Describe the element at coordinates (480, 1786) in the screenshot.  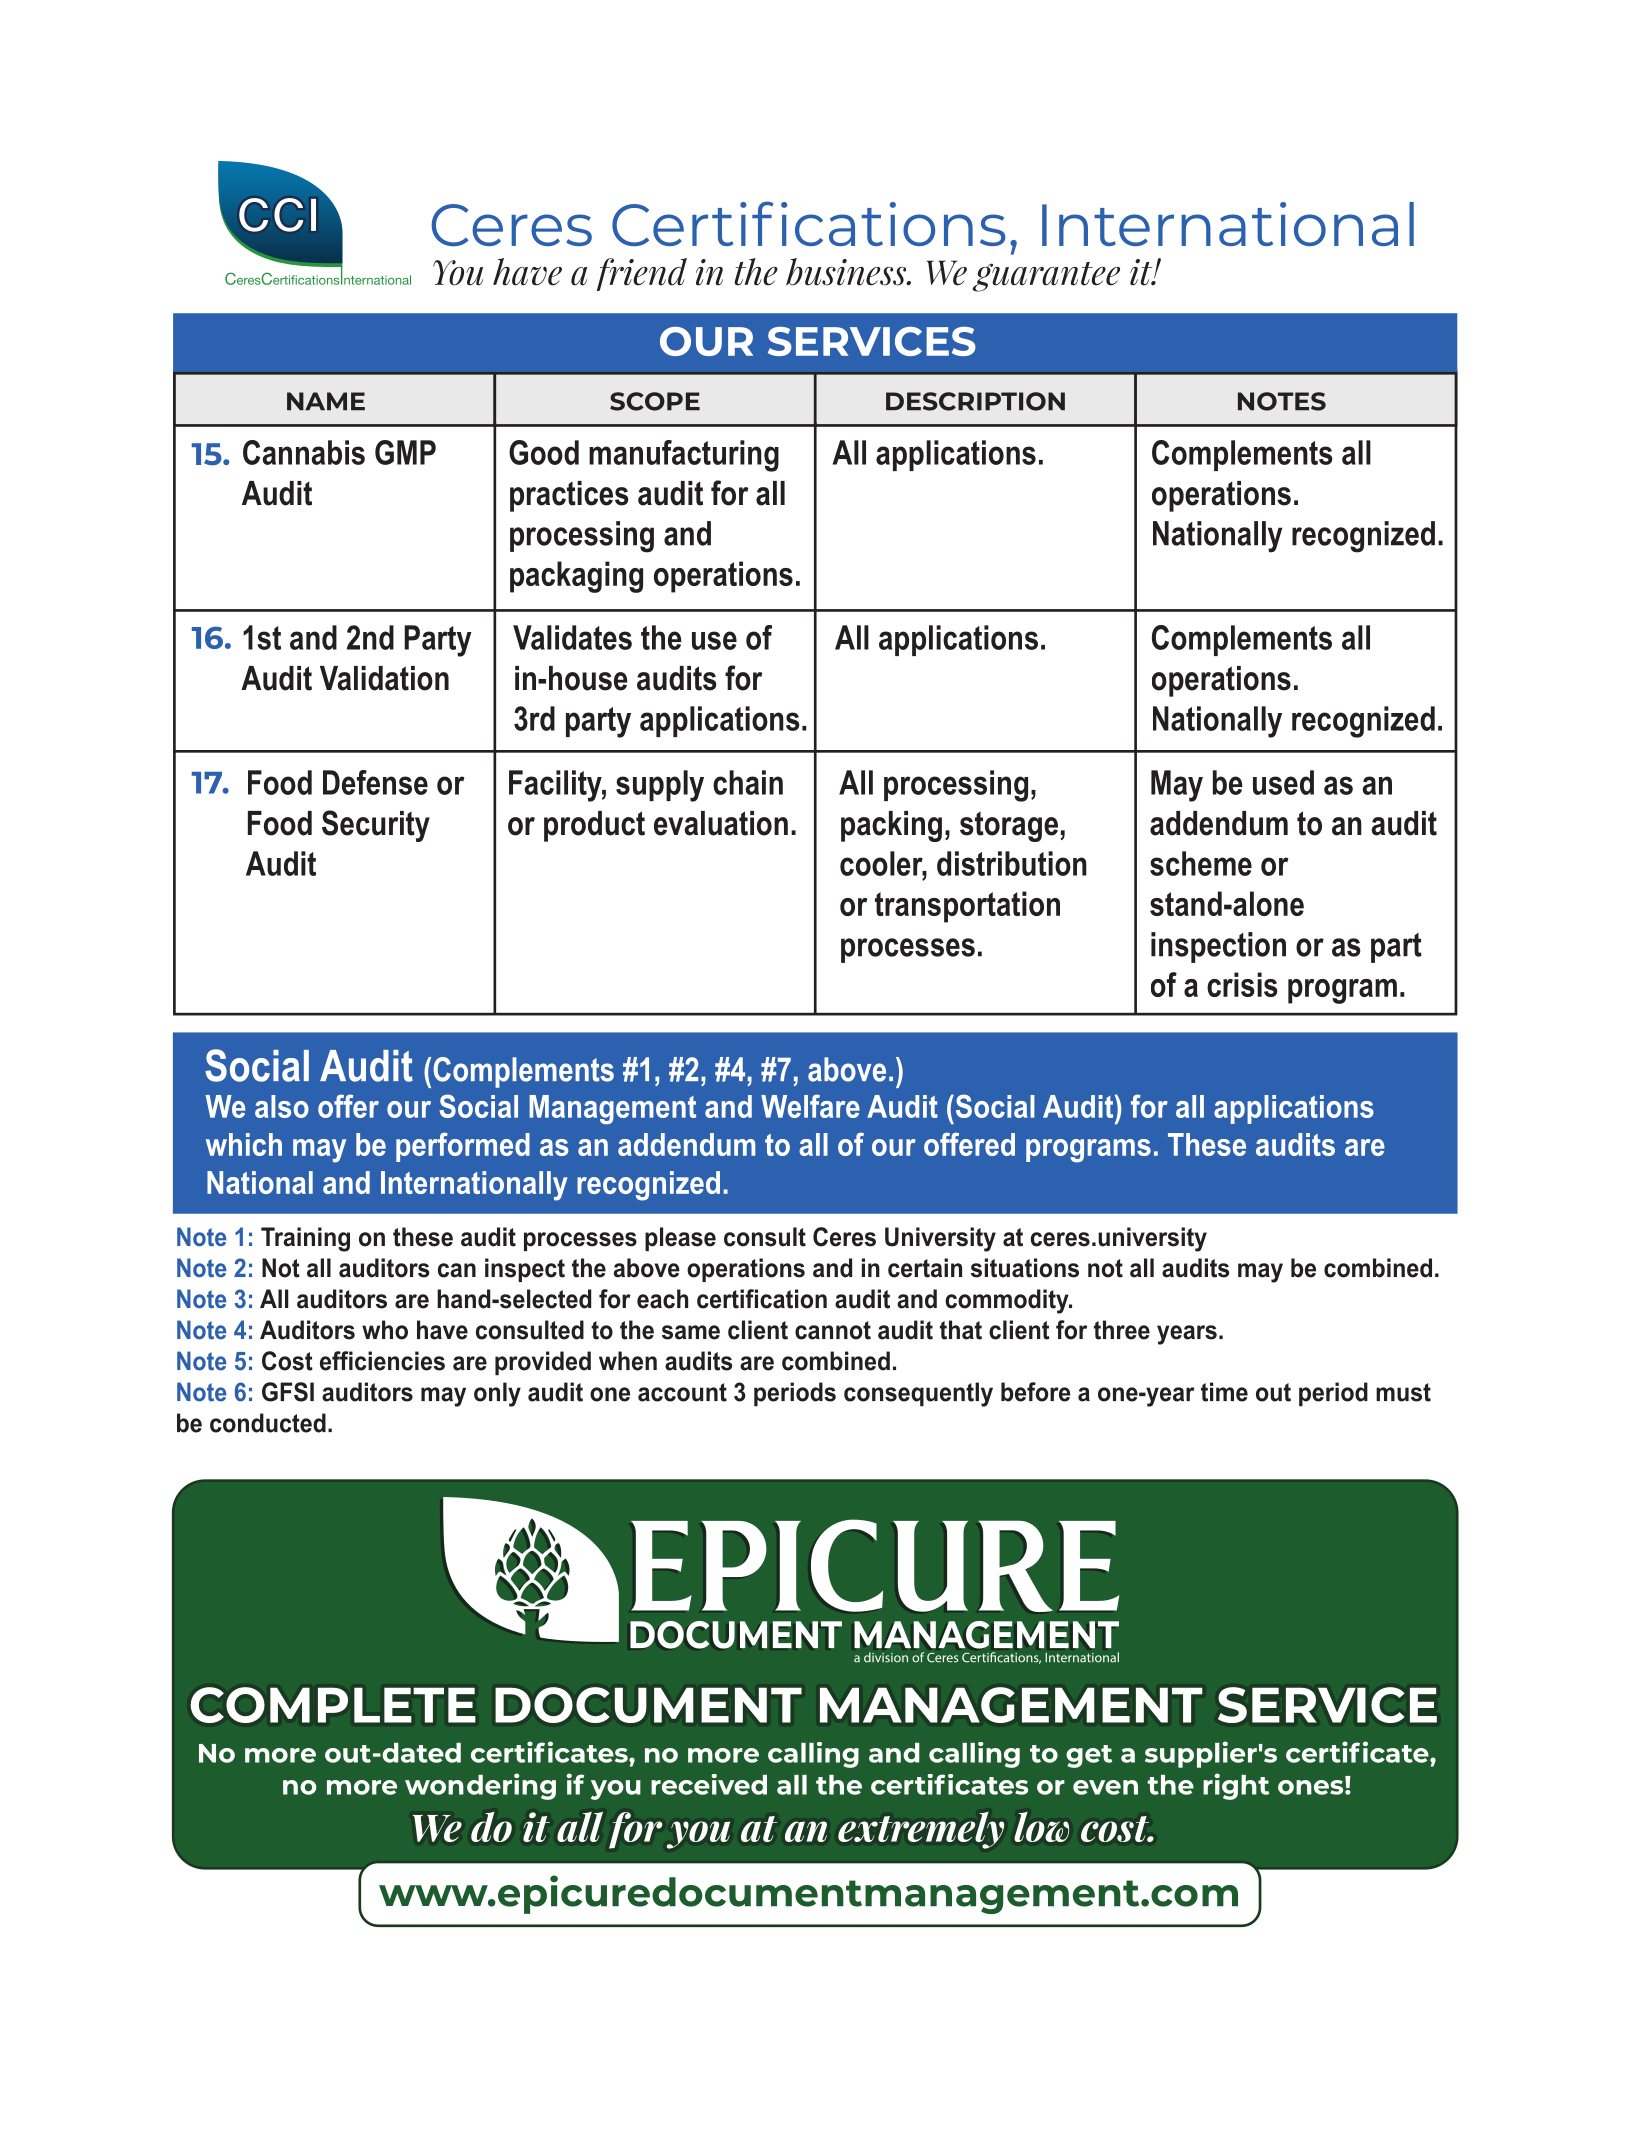
I see `wondering` at that location.
